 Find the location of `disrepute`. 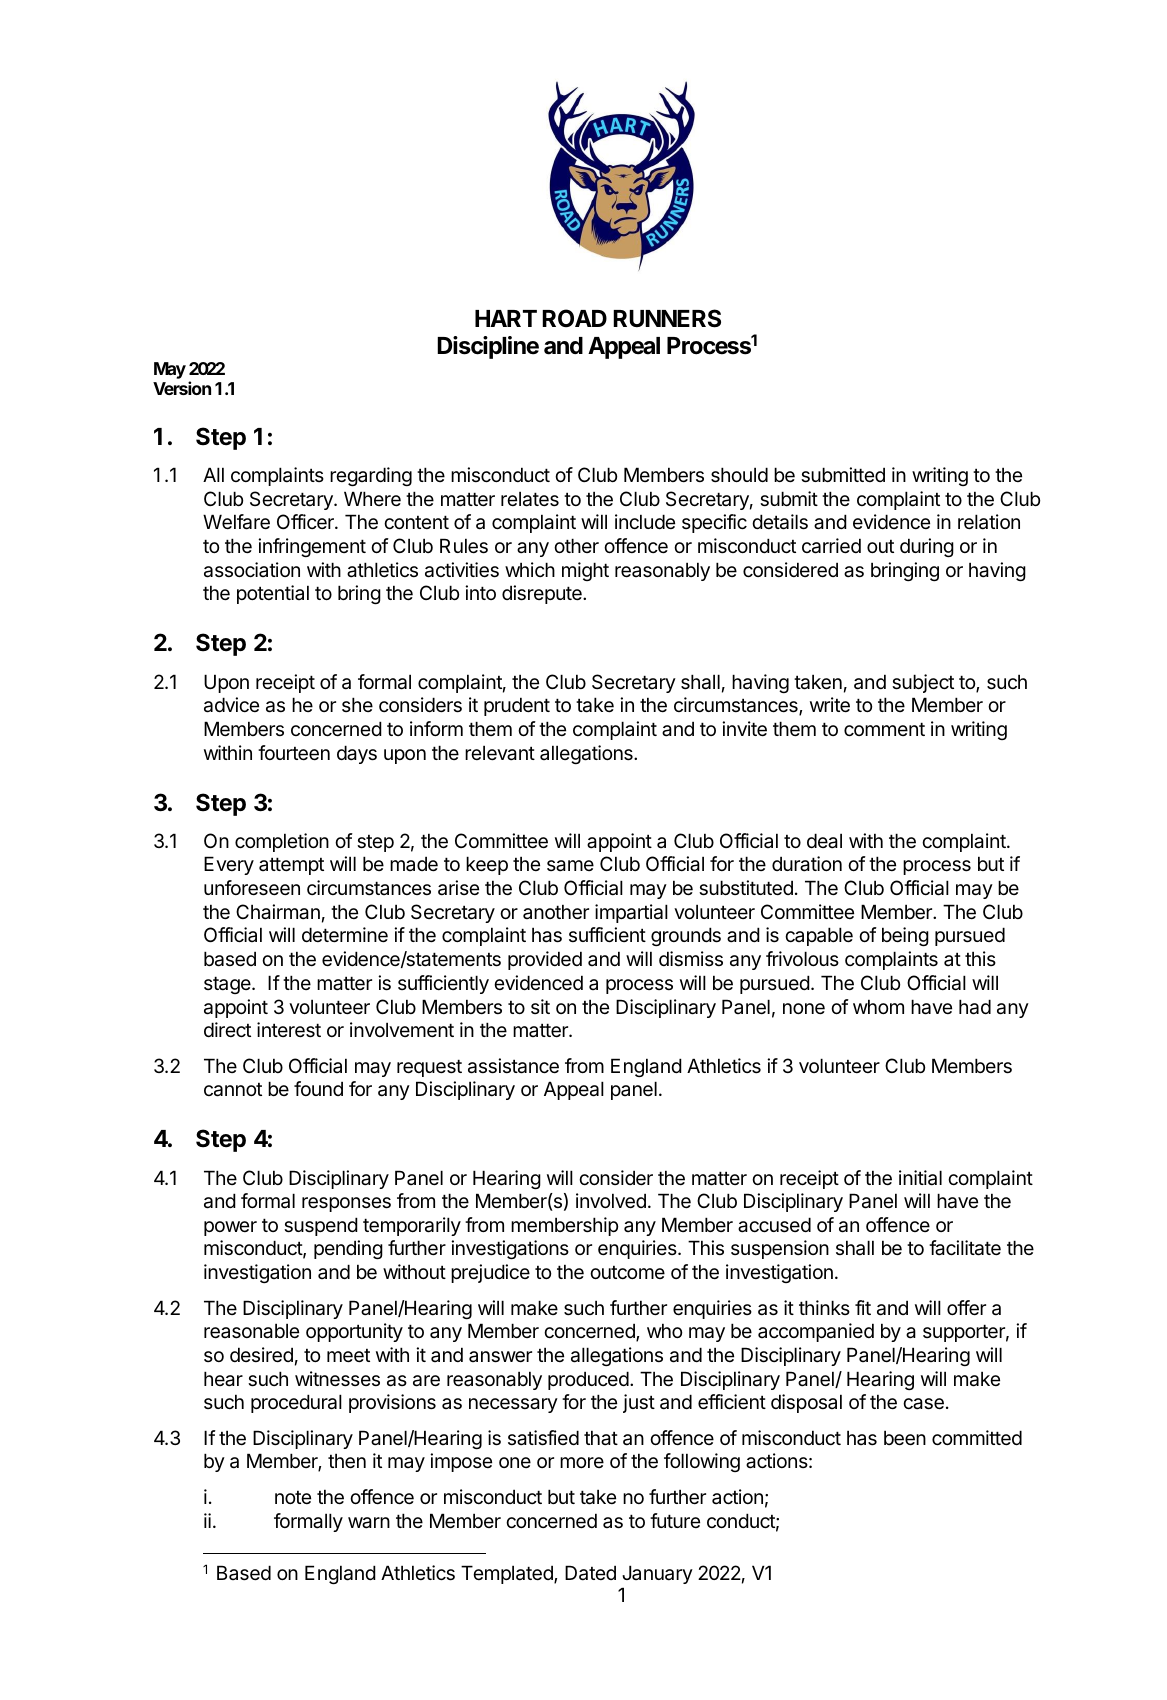

disrepute is located at coordinates (543, 594).
